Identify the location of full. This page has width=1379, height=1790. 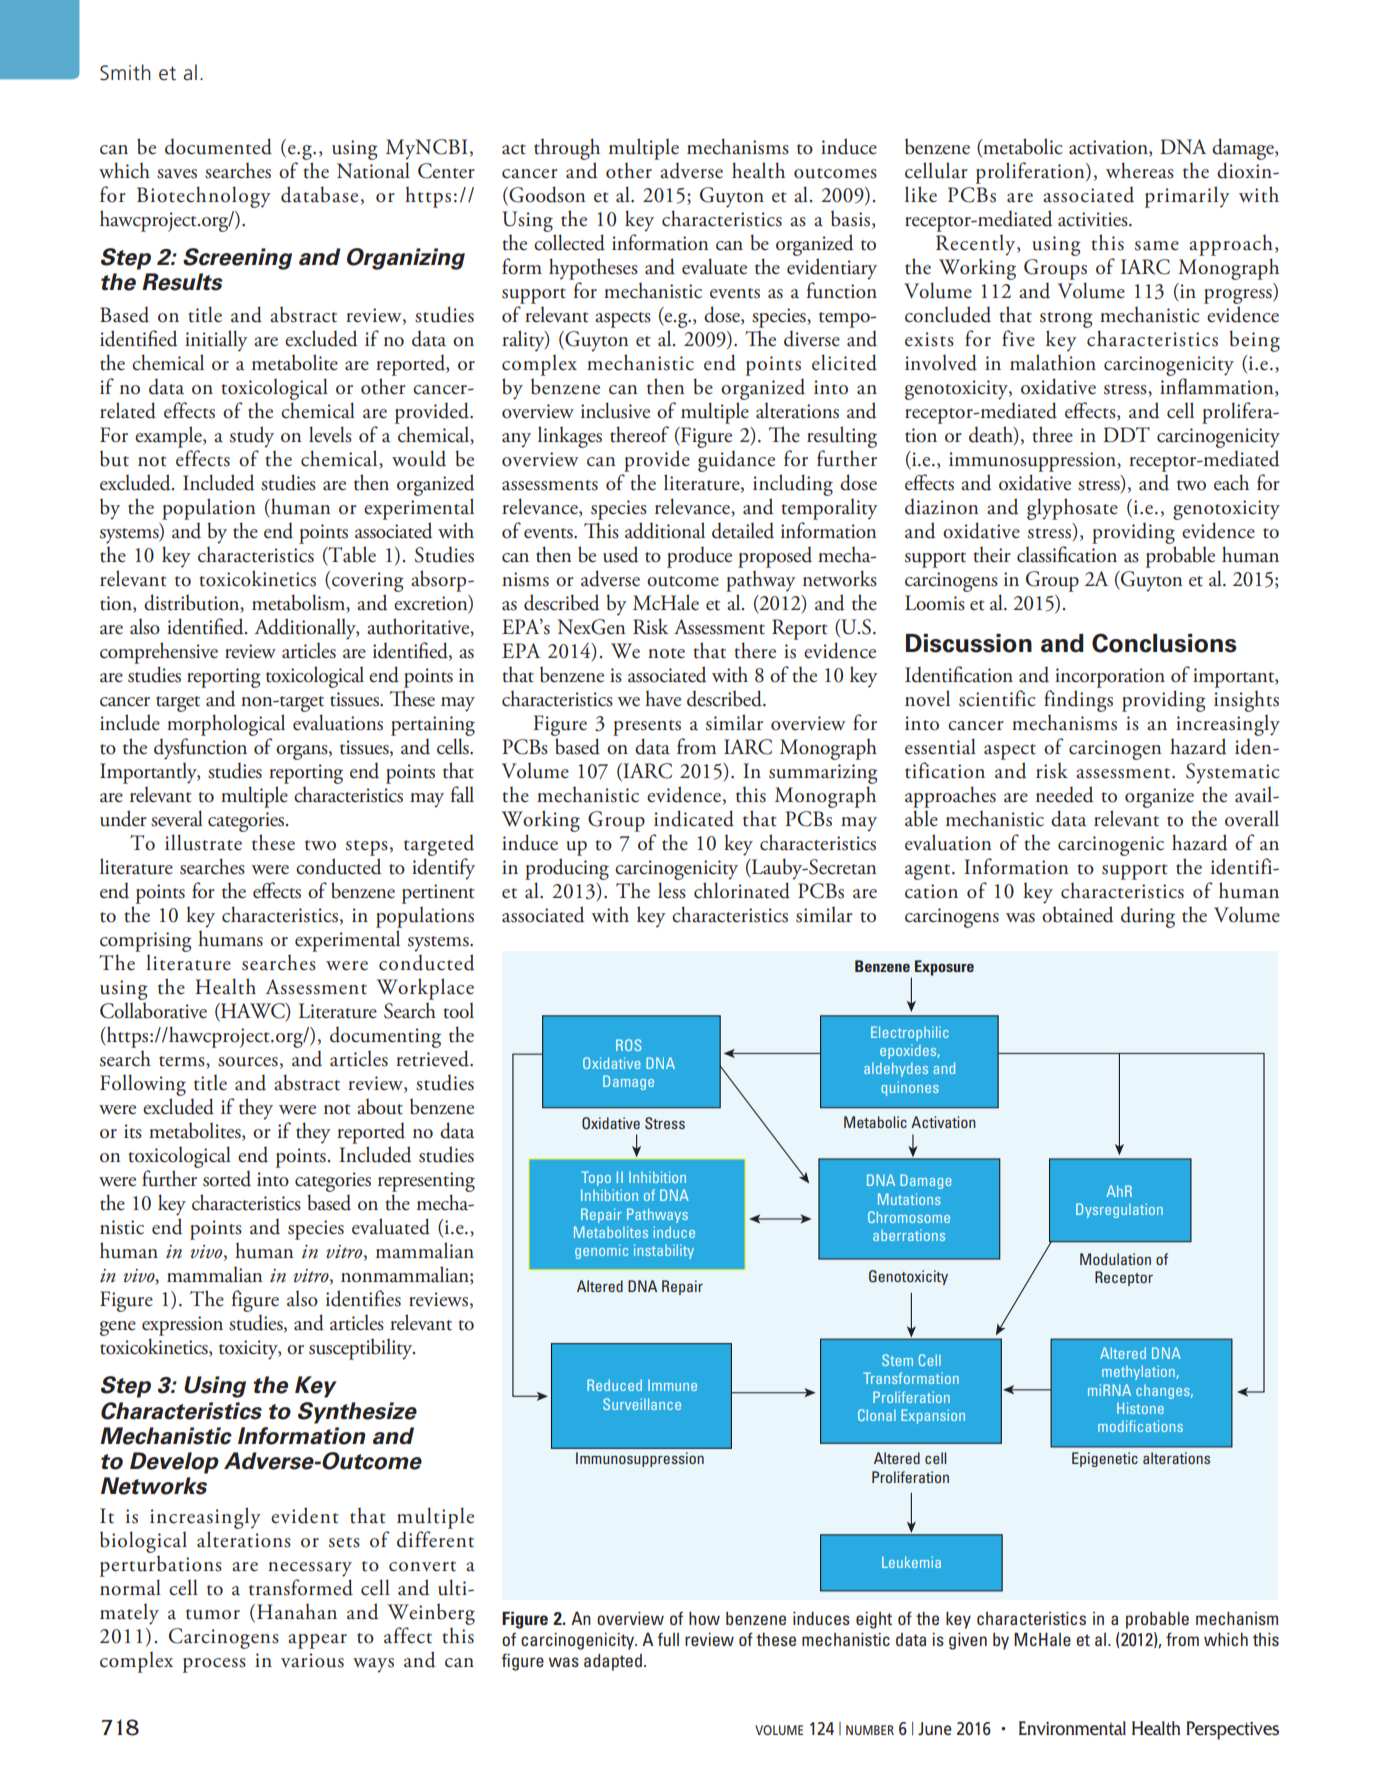
(668, 1639).
